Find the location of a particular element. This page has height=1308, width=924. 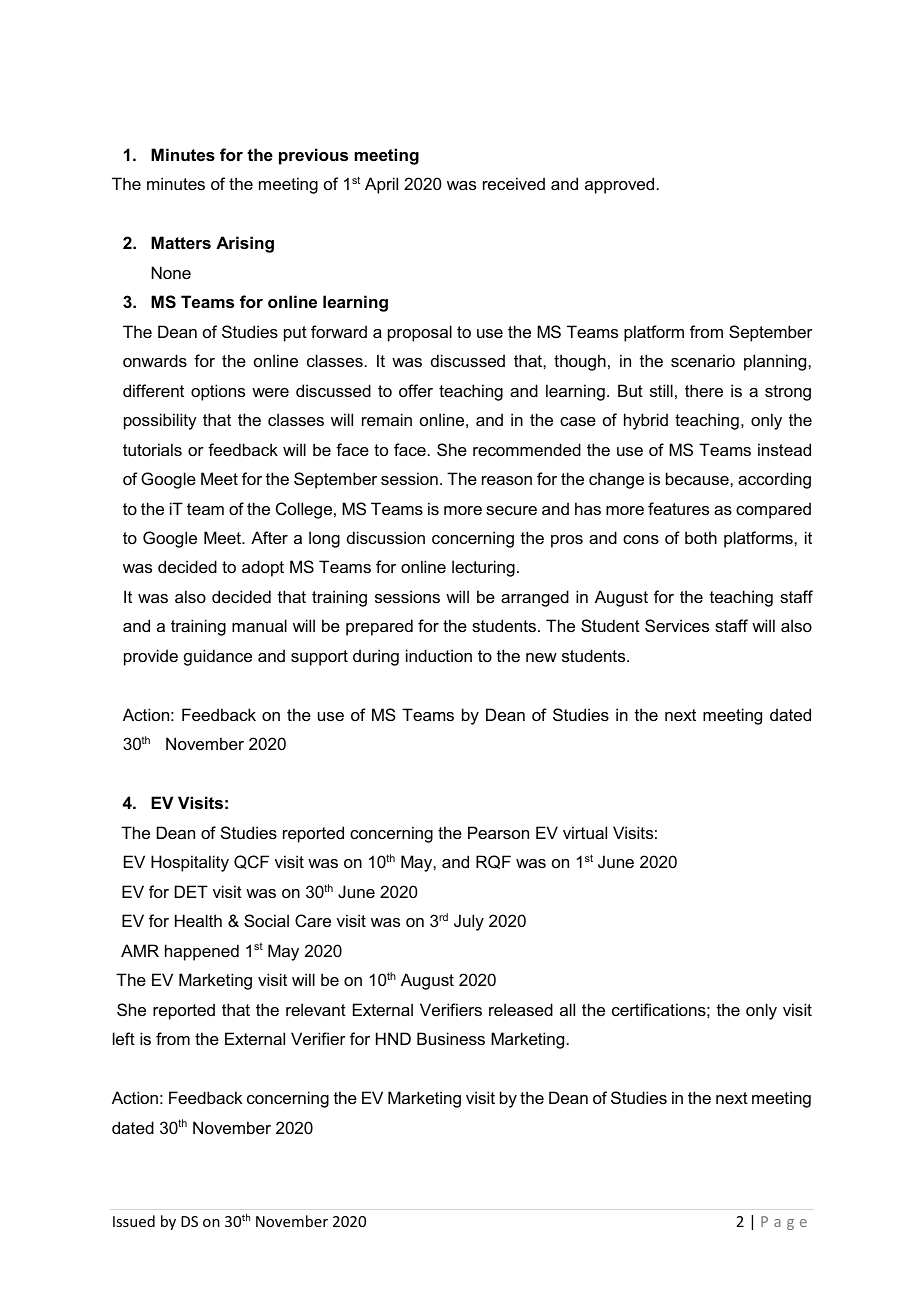

approved is located at coordinates (619, 185).
